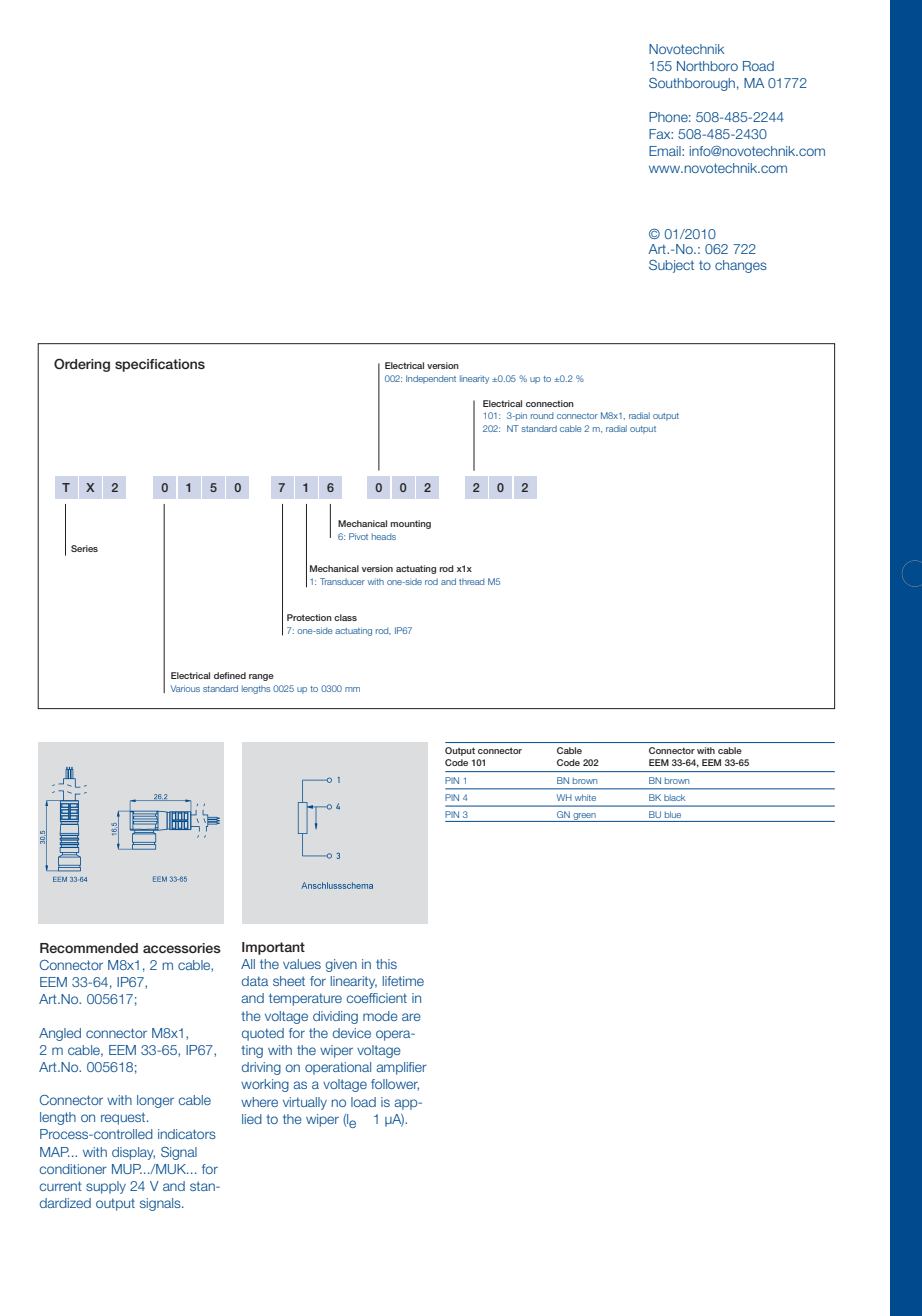  Describe the element at coordinates (160, 365) in the page. I see `specifications` at that location.
